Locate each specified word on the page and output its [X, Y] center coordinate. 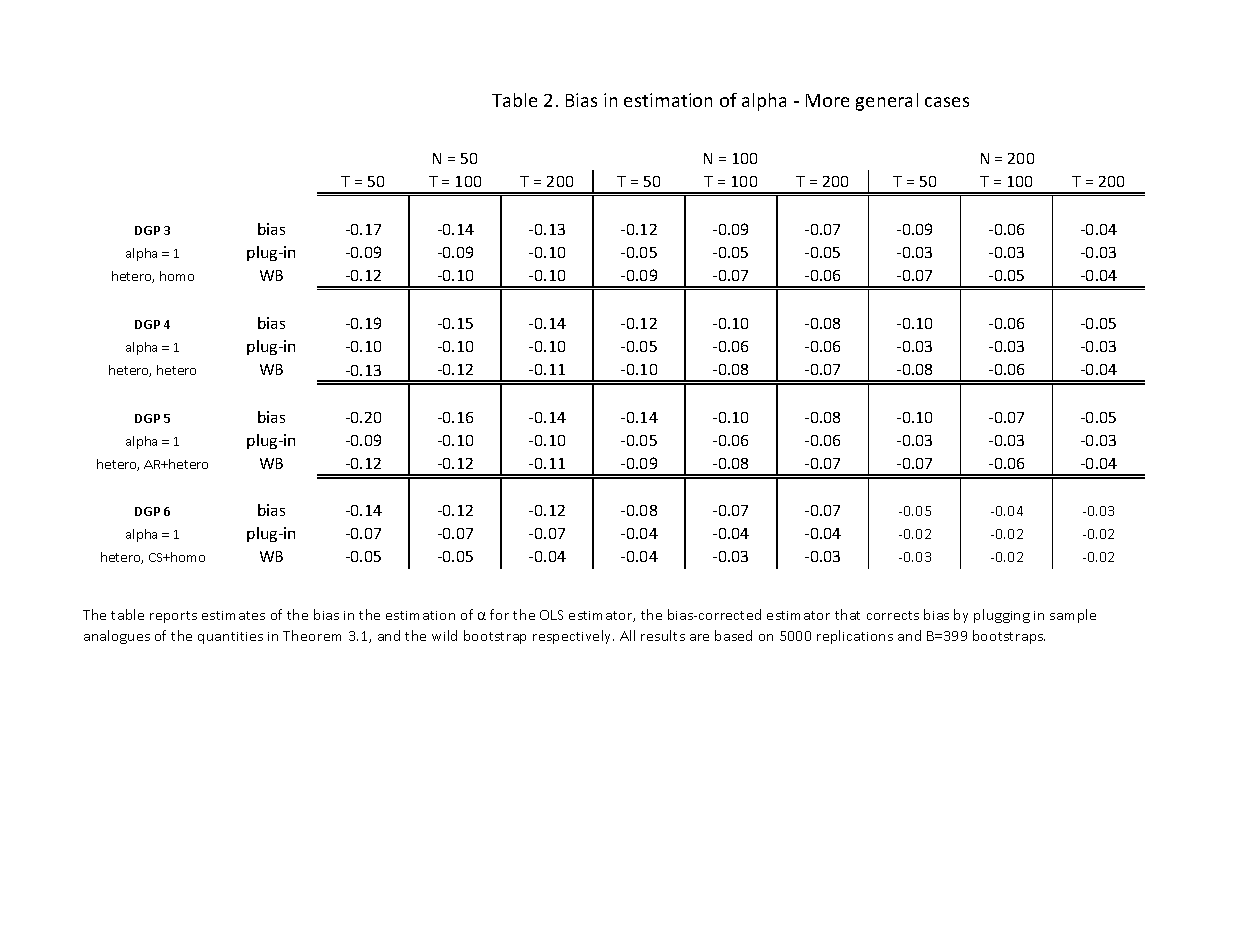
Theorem [312, 635]
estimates [233, 615]
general [887, 102]
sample [1073, 616]
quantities [230, 638]
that [847, 614]
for [499, 614]
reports [173, 617]
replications [855, 637]
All [627, 635]
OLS [551, 615]
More [827, 100]
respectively [573, 637]
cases [947, 102]
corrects [893, 615]
